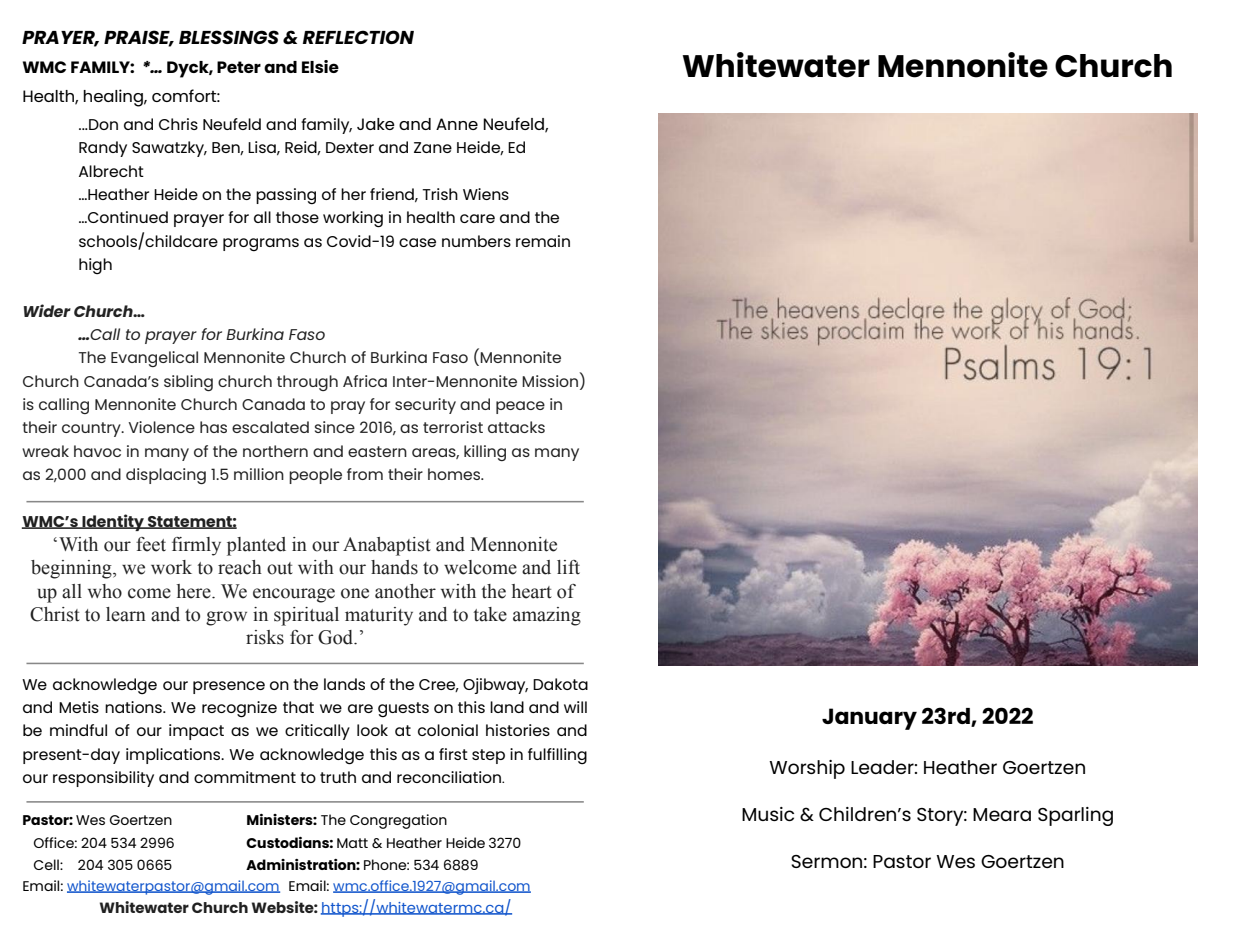 The height and width of the document is (952, 1233). I want to click on Congregation, so click(398, 821).
